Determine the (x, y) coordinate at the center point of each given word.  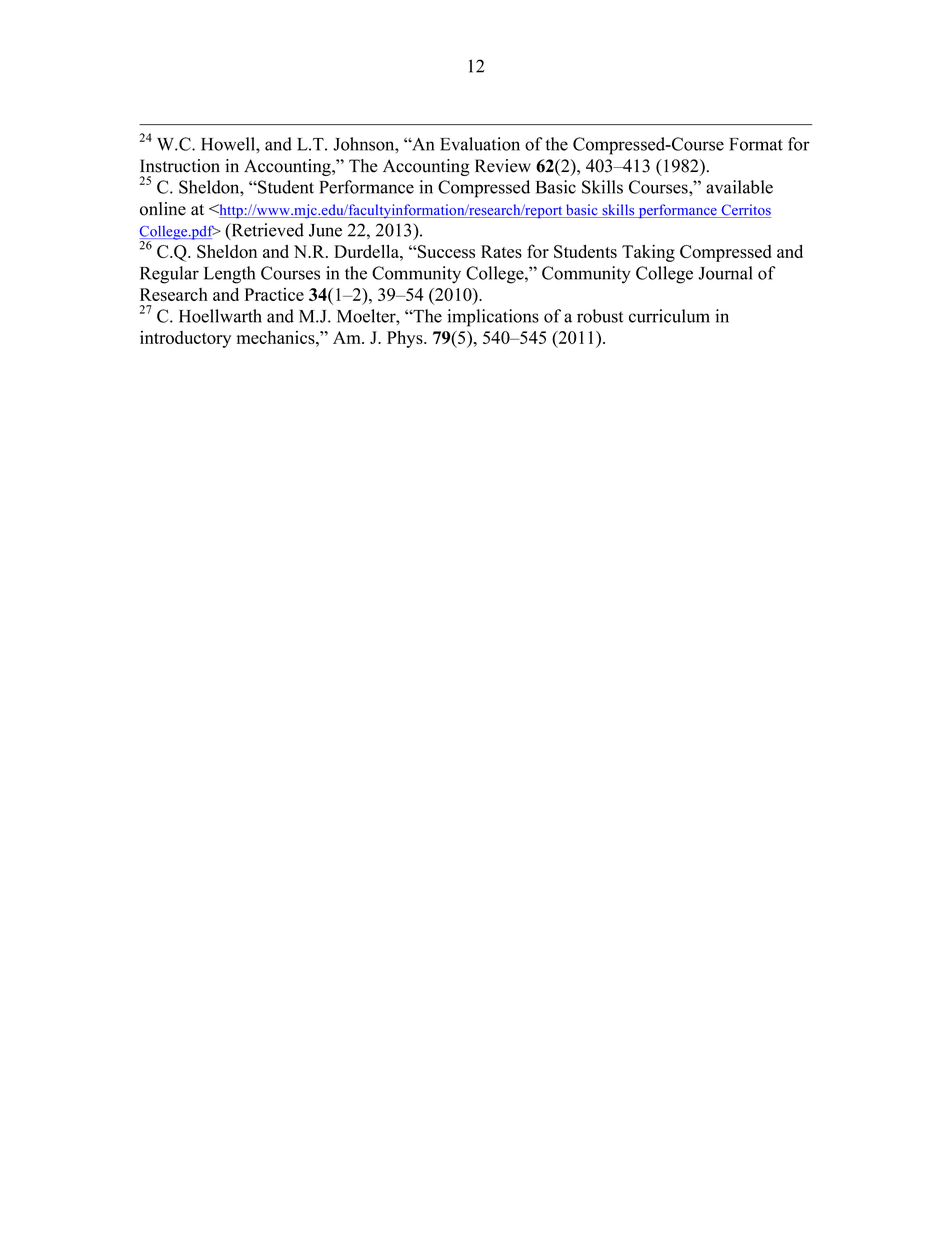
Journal (725, 273)
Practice (274, 294)
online (163, 209)
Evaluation (480, 144)
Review (503, 166)
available (739, 187)
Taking (648, 253)
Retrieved (266, 231)
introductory (185, 339)
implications (493, 318)
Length (229, 275)
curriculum (669, 316)
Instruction (180, 166)
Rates (501, 251)
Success (445, 251)
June (325, 230)
